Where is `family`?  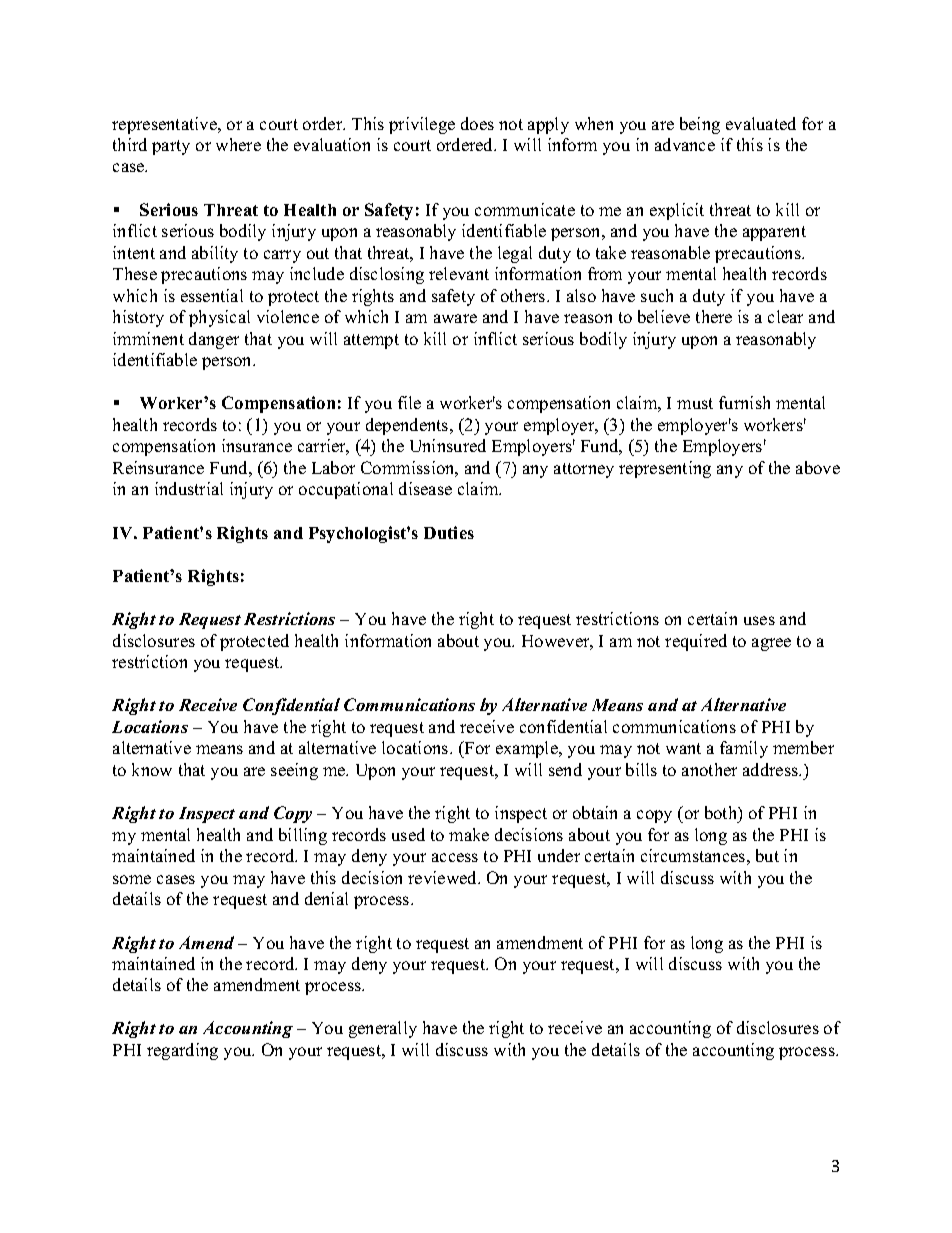
family is located at coordinates (744, 749).
